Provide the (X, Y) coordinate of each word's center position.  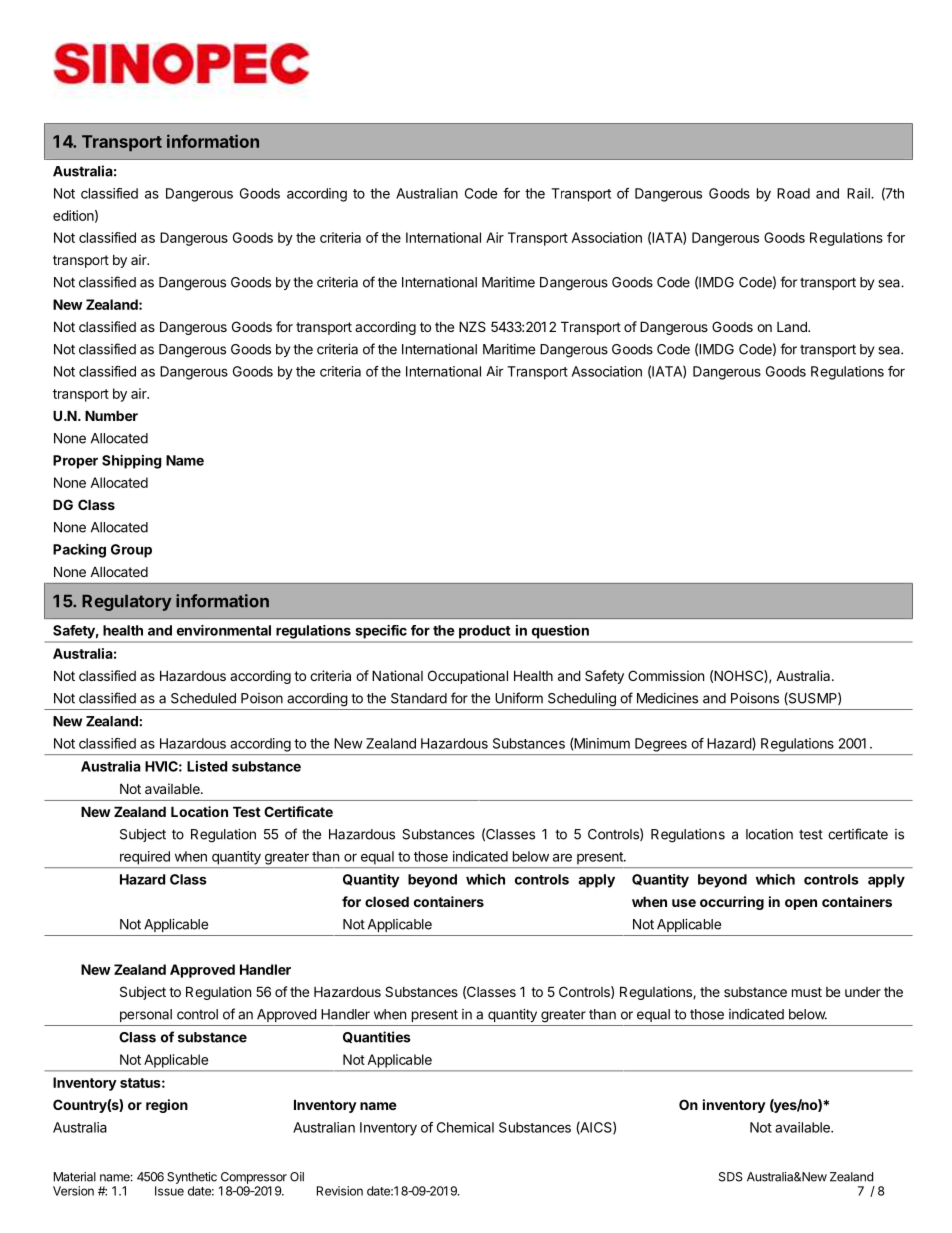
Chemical (465, 1127)
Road (793, 193)
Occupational (468, 677)
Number (111, 415)
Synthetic (192, 1178)
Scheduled (203, 698)
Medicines (667, 698)
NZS (472, 326)
